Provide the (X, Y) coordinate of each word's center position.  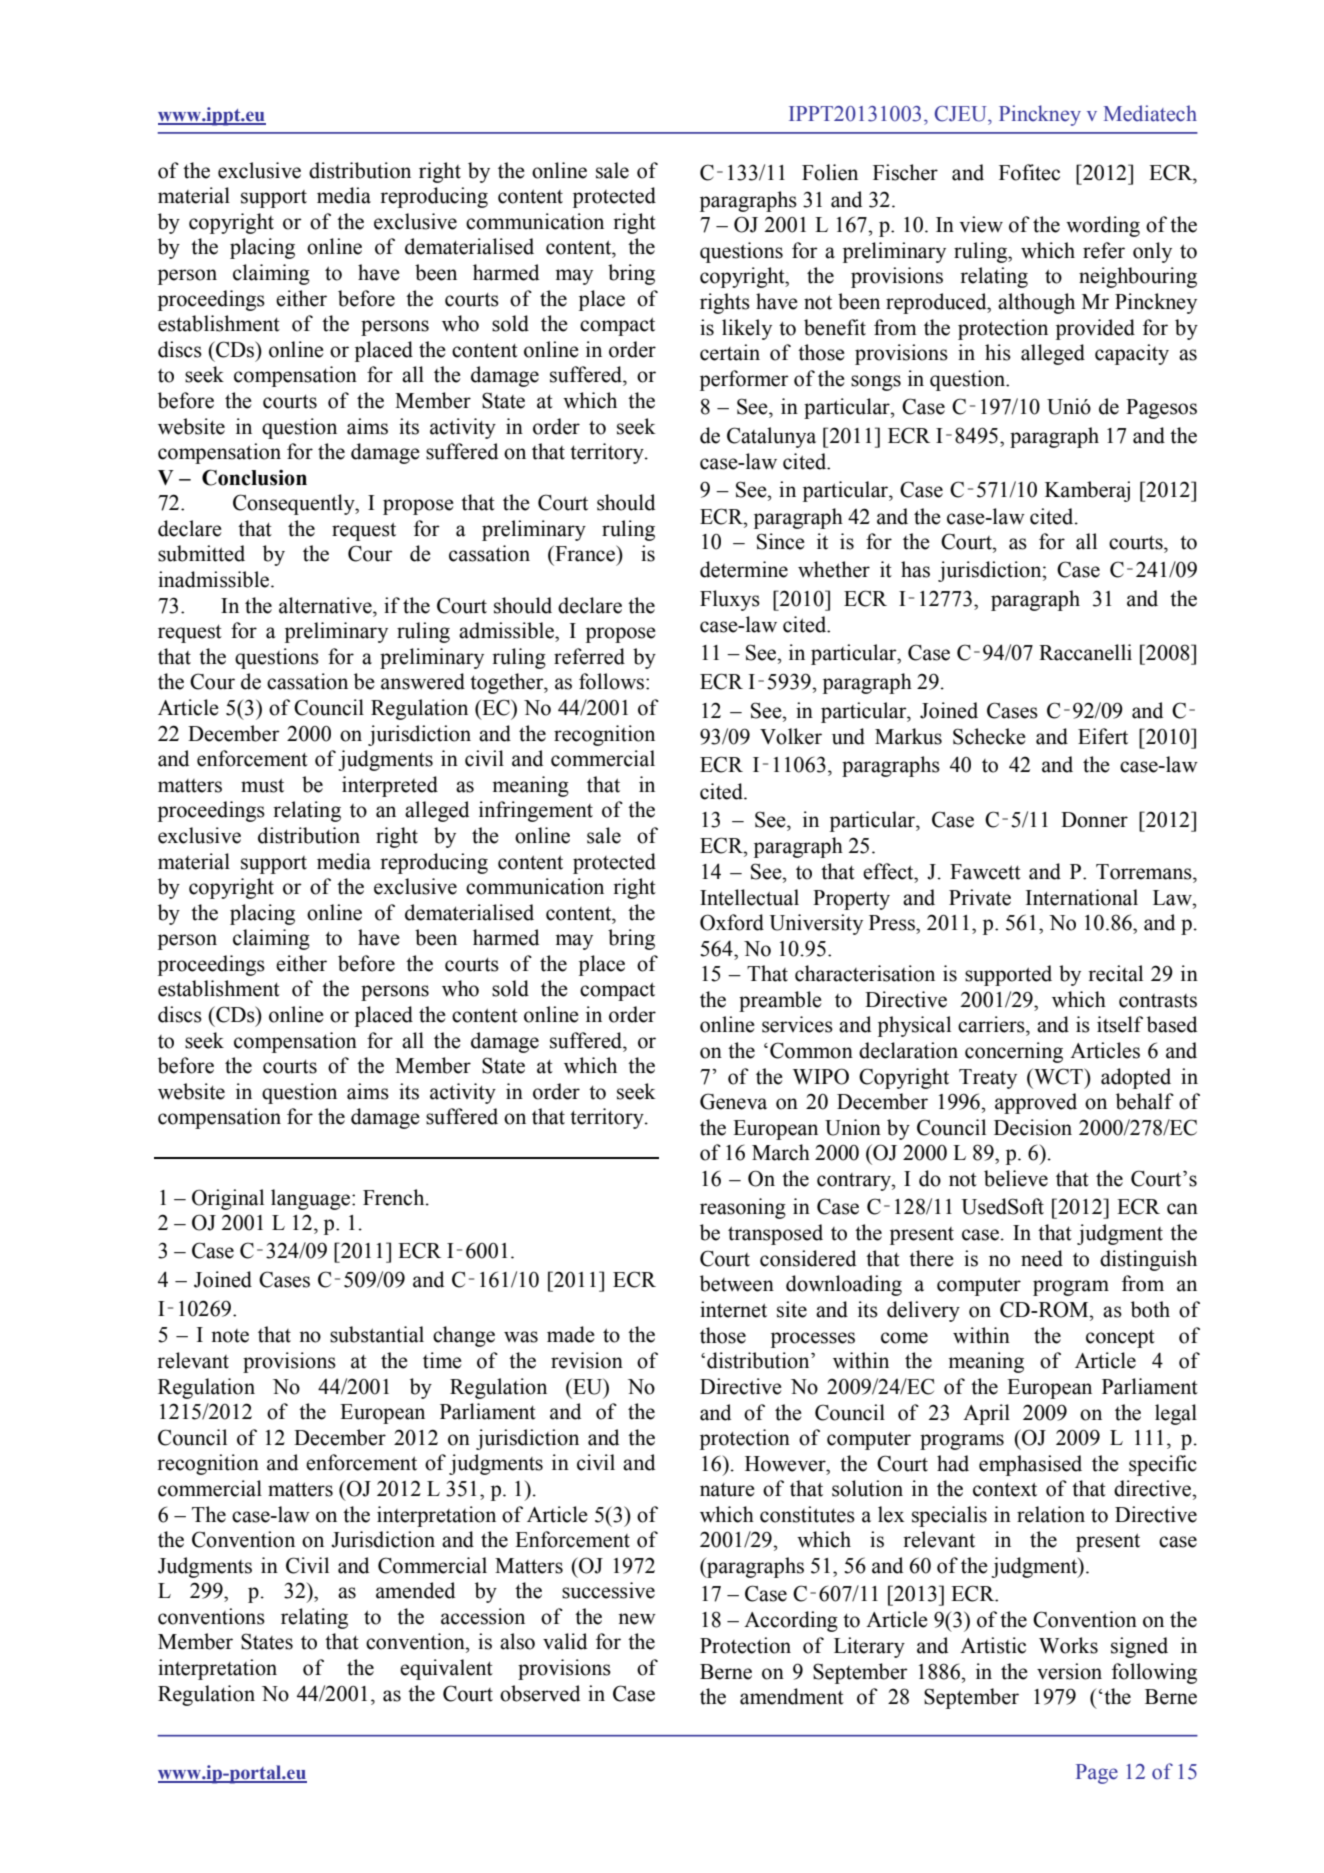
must (262, 785)
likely (747, 329)
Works (1068, 1645)
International (1082, 897)
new (637, 1619)
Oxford (732, 922)
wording (1103, 226)
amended (415, 1590)
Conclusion (254, 477)
